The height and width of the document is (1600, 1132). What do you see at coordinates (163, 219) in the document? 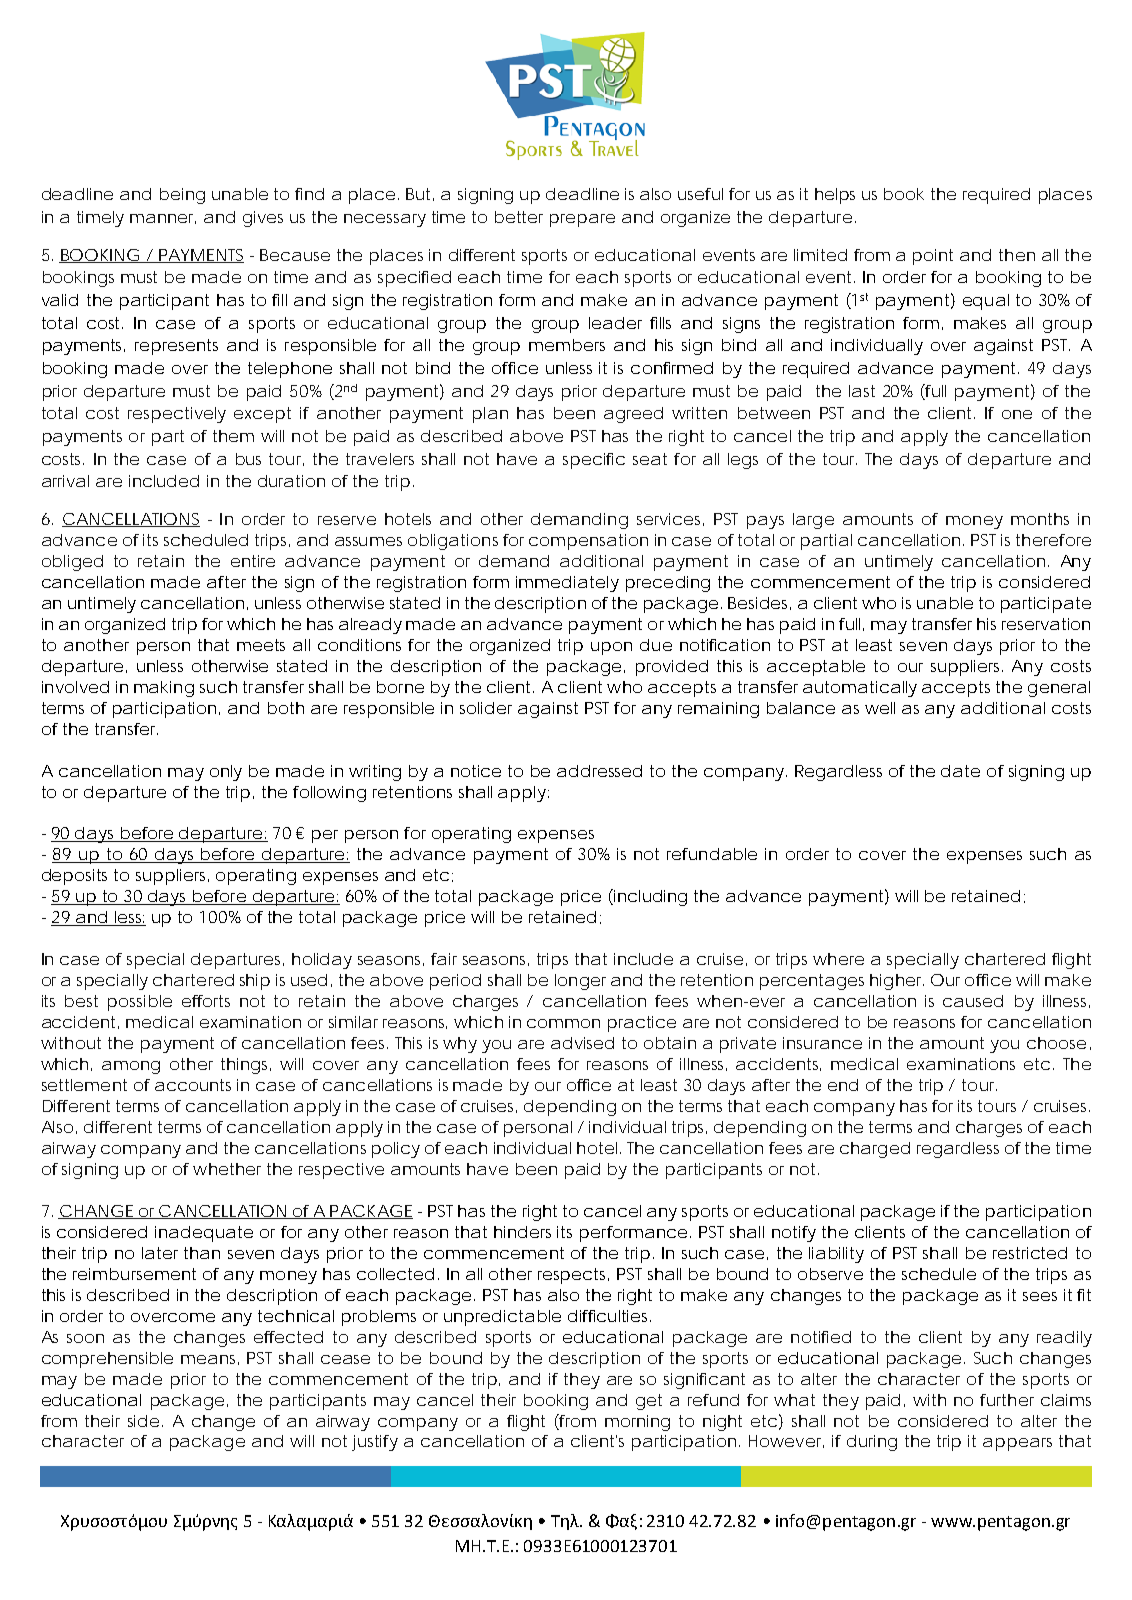
I see `manner` at bounding box center [163, 219].
